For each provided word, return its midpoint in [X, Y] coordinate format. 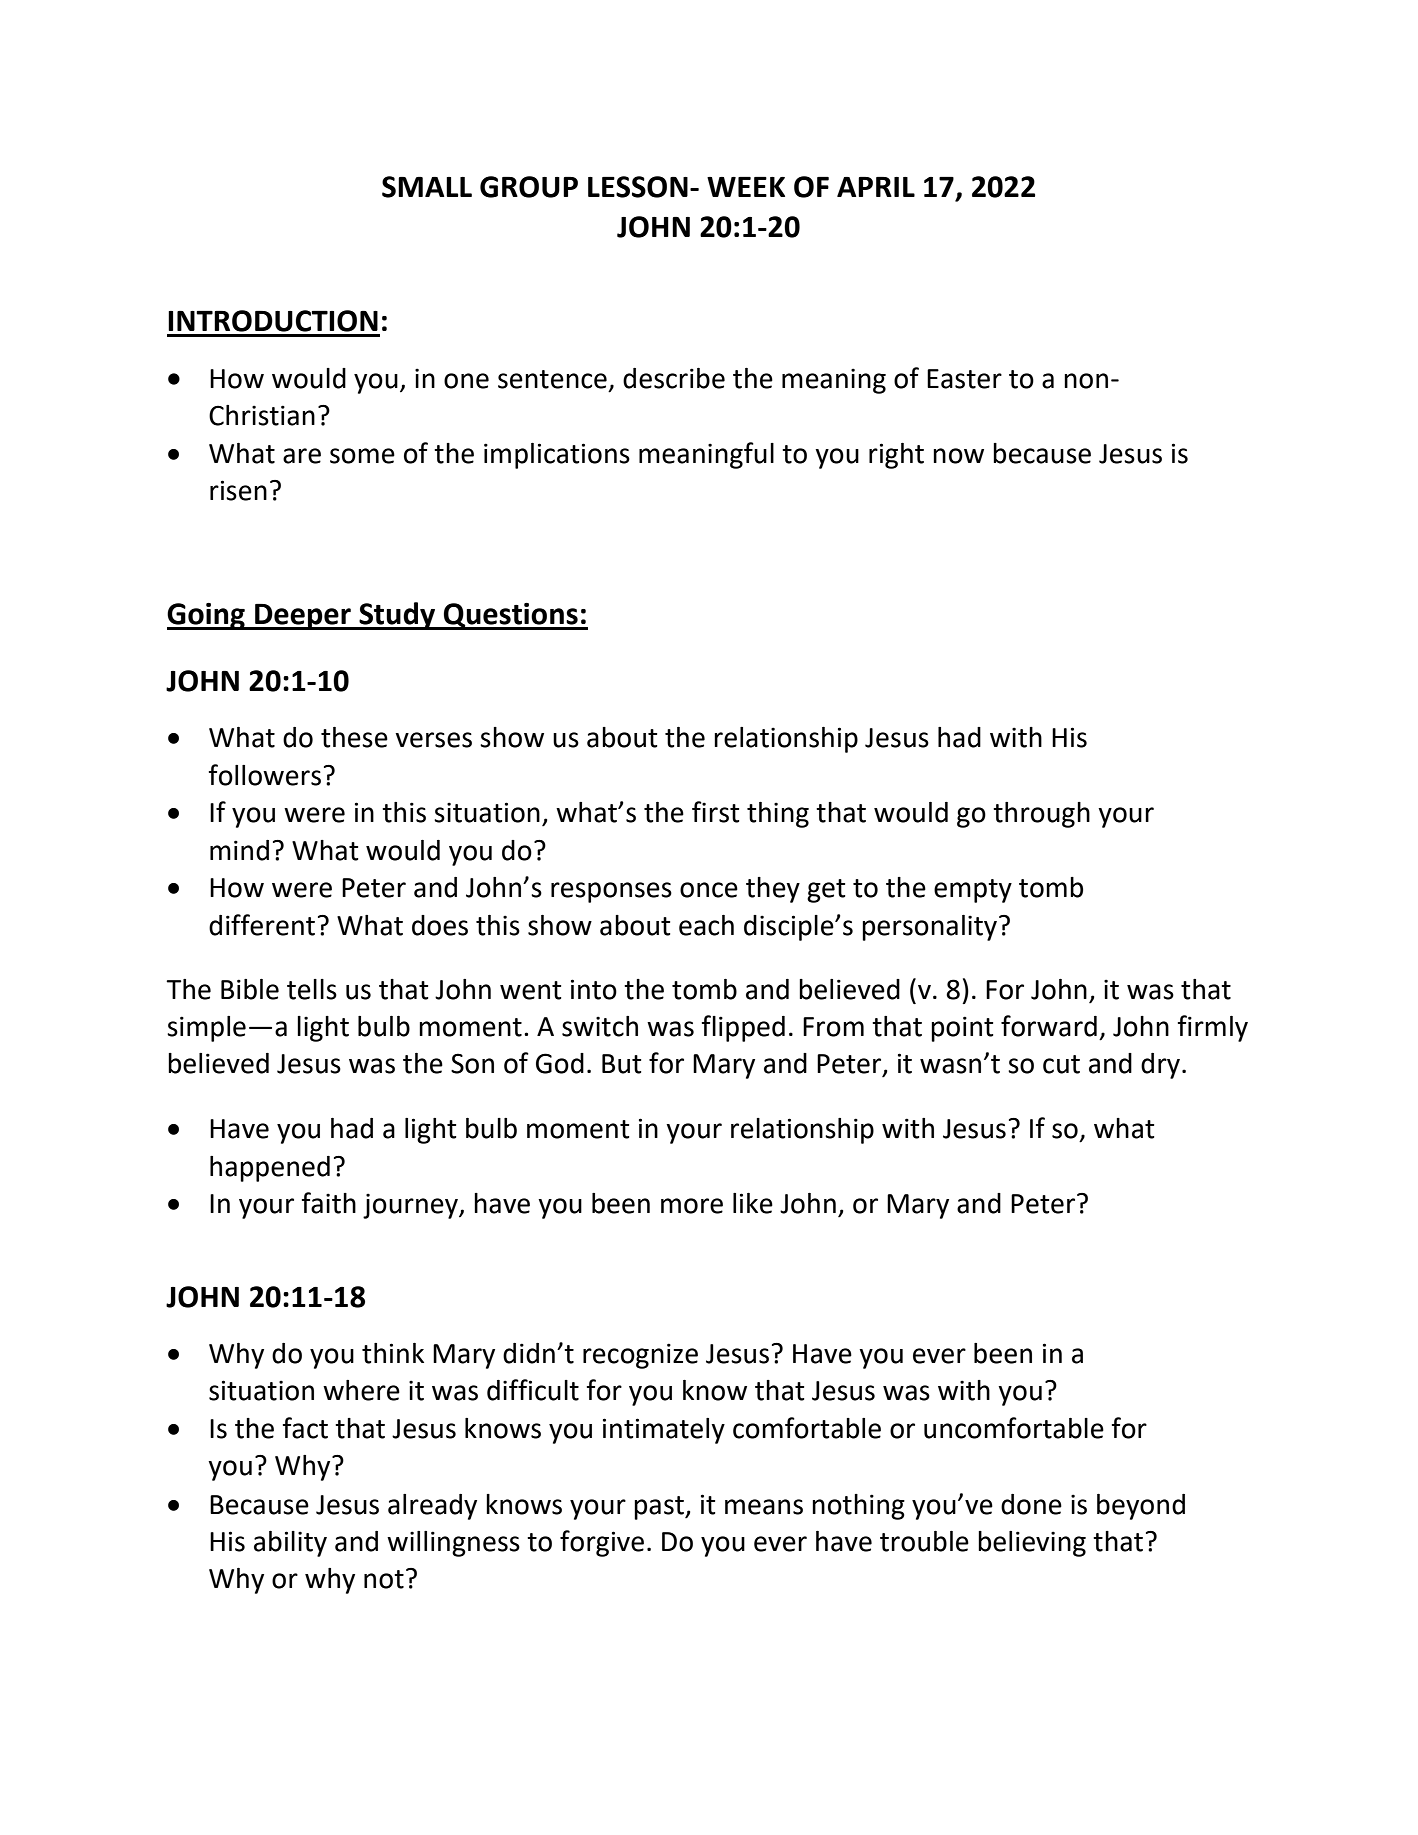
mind [239, 850]
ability [290, 1544]
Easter [964, 379]
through [1041, 815]
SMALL [427, 187]
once [709, 890]
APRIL [876, 187]
